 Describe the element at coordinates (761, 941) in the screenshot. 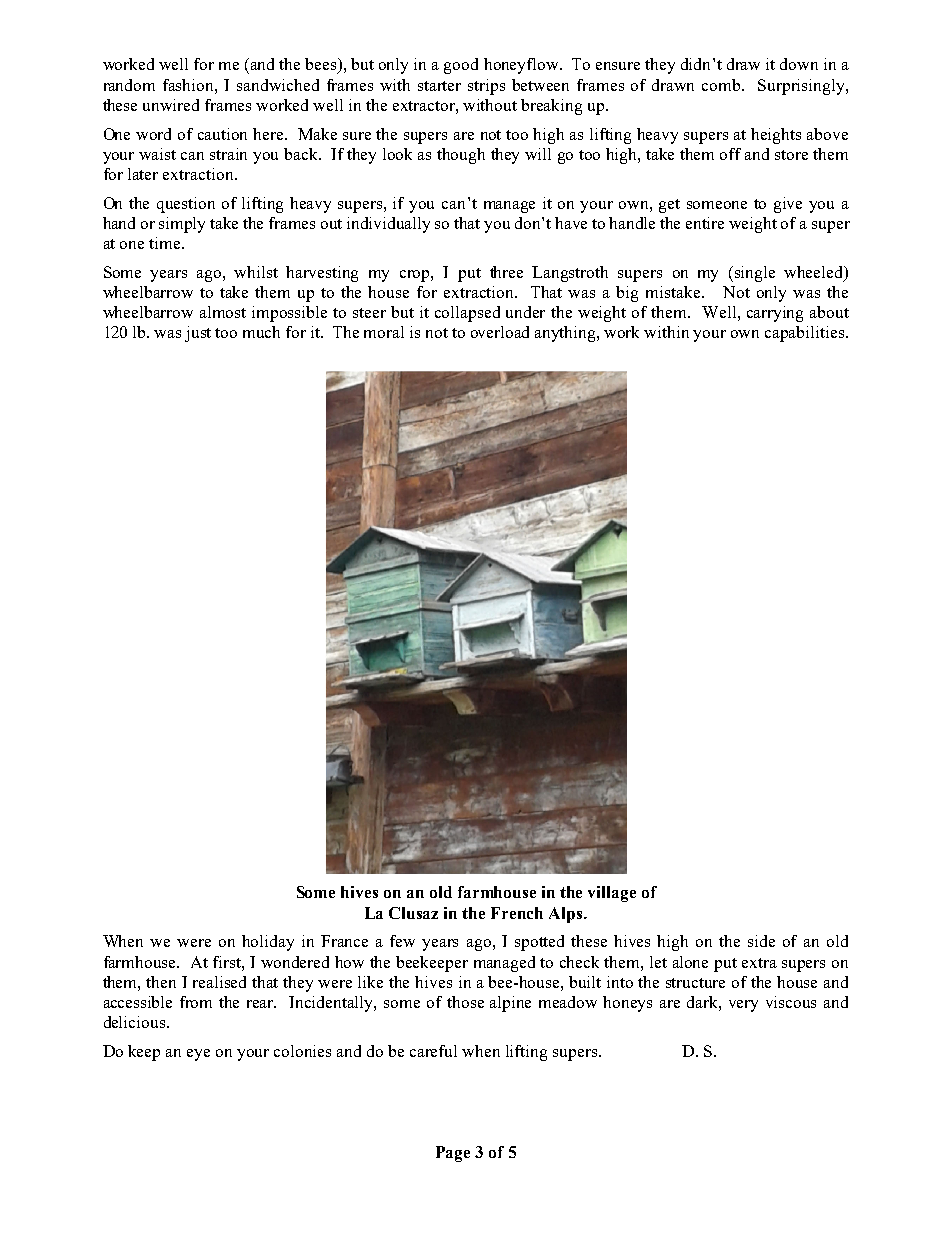

I see `side` at that location.
